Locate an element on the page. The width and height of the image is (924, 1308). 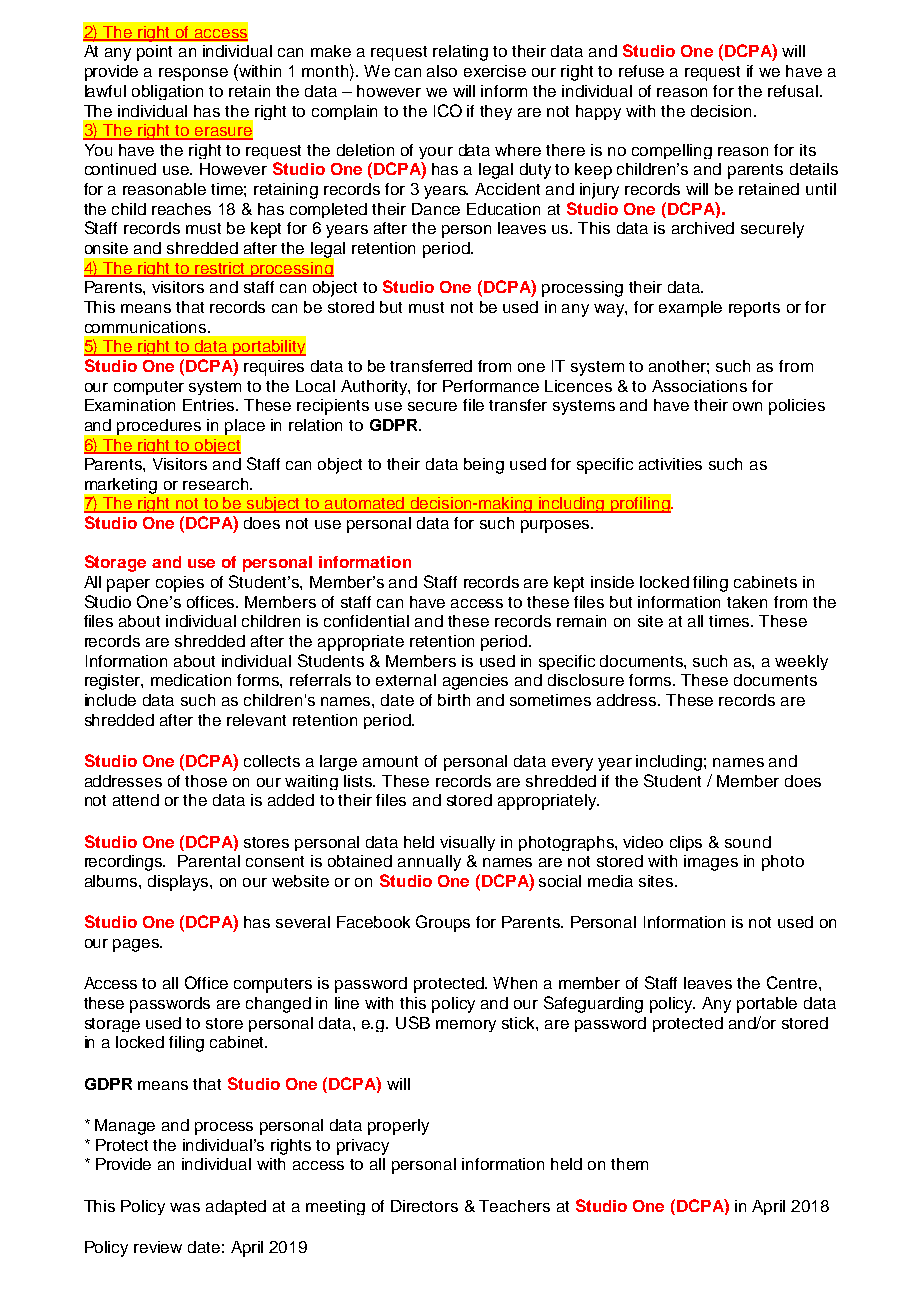
refusal is located at coordinates (793, 91).
